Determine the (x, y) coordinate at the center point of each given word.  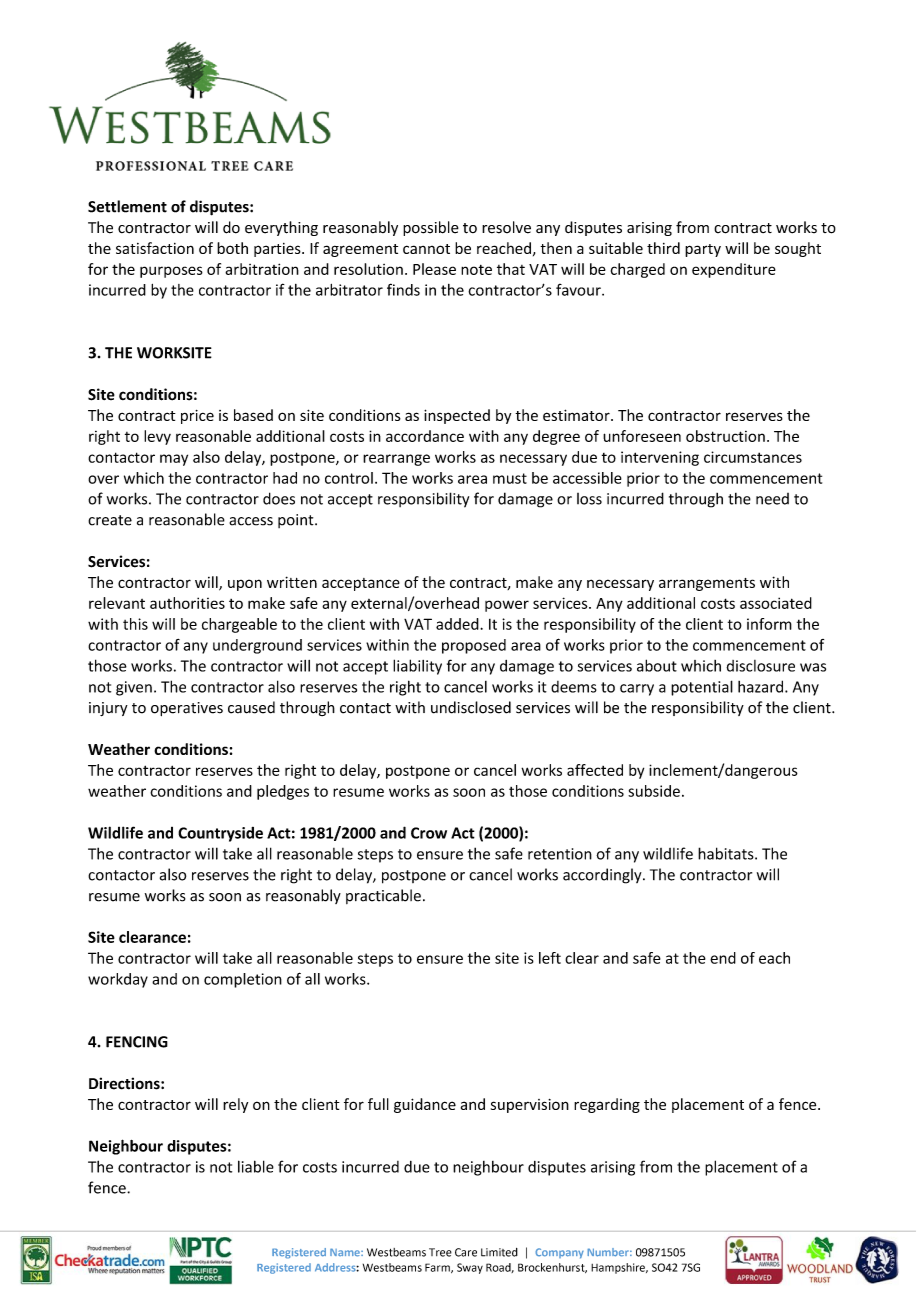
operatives (187, 709)
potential (702, 688)
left (550, 958)
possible (431, 228)
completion (243, 980)
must (510, 478)
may (174, 460)
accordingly (603, 876)
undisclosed (471, 707)
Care (466, 1252)
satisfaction (155, 248)
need (772, 499)
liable (256, 1166)
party (703, 250)
